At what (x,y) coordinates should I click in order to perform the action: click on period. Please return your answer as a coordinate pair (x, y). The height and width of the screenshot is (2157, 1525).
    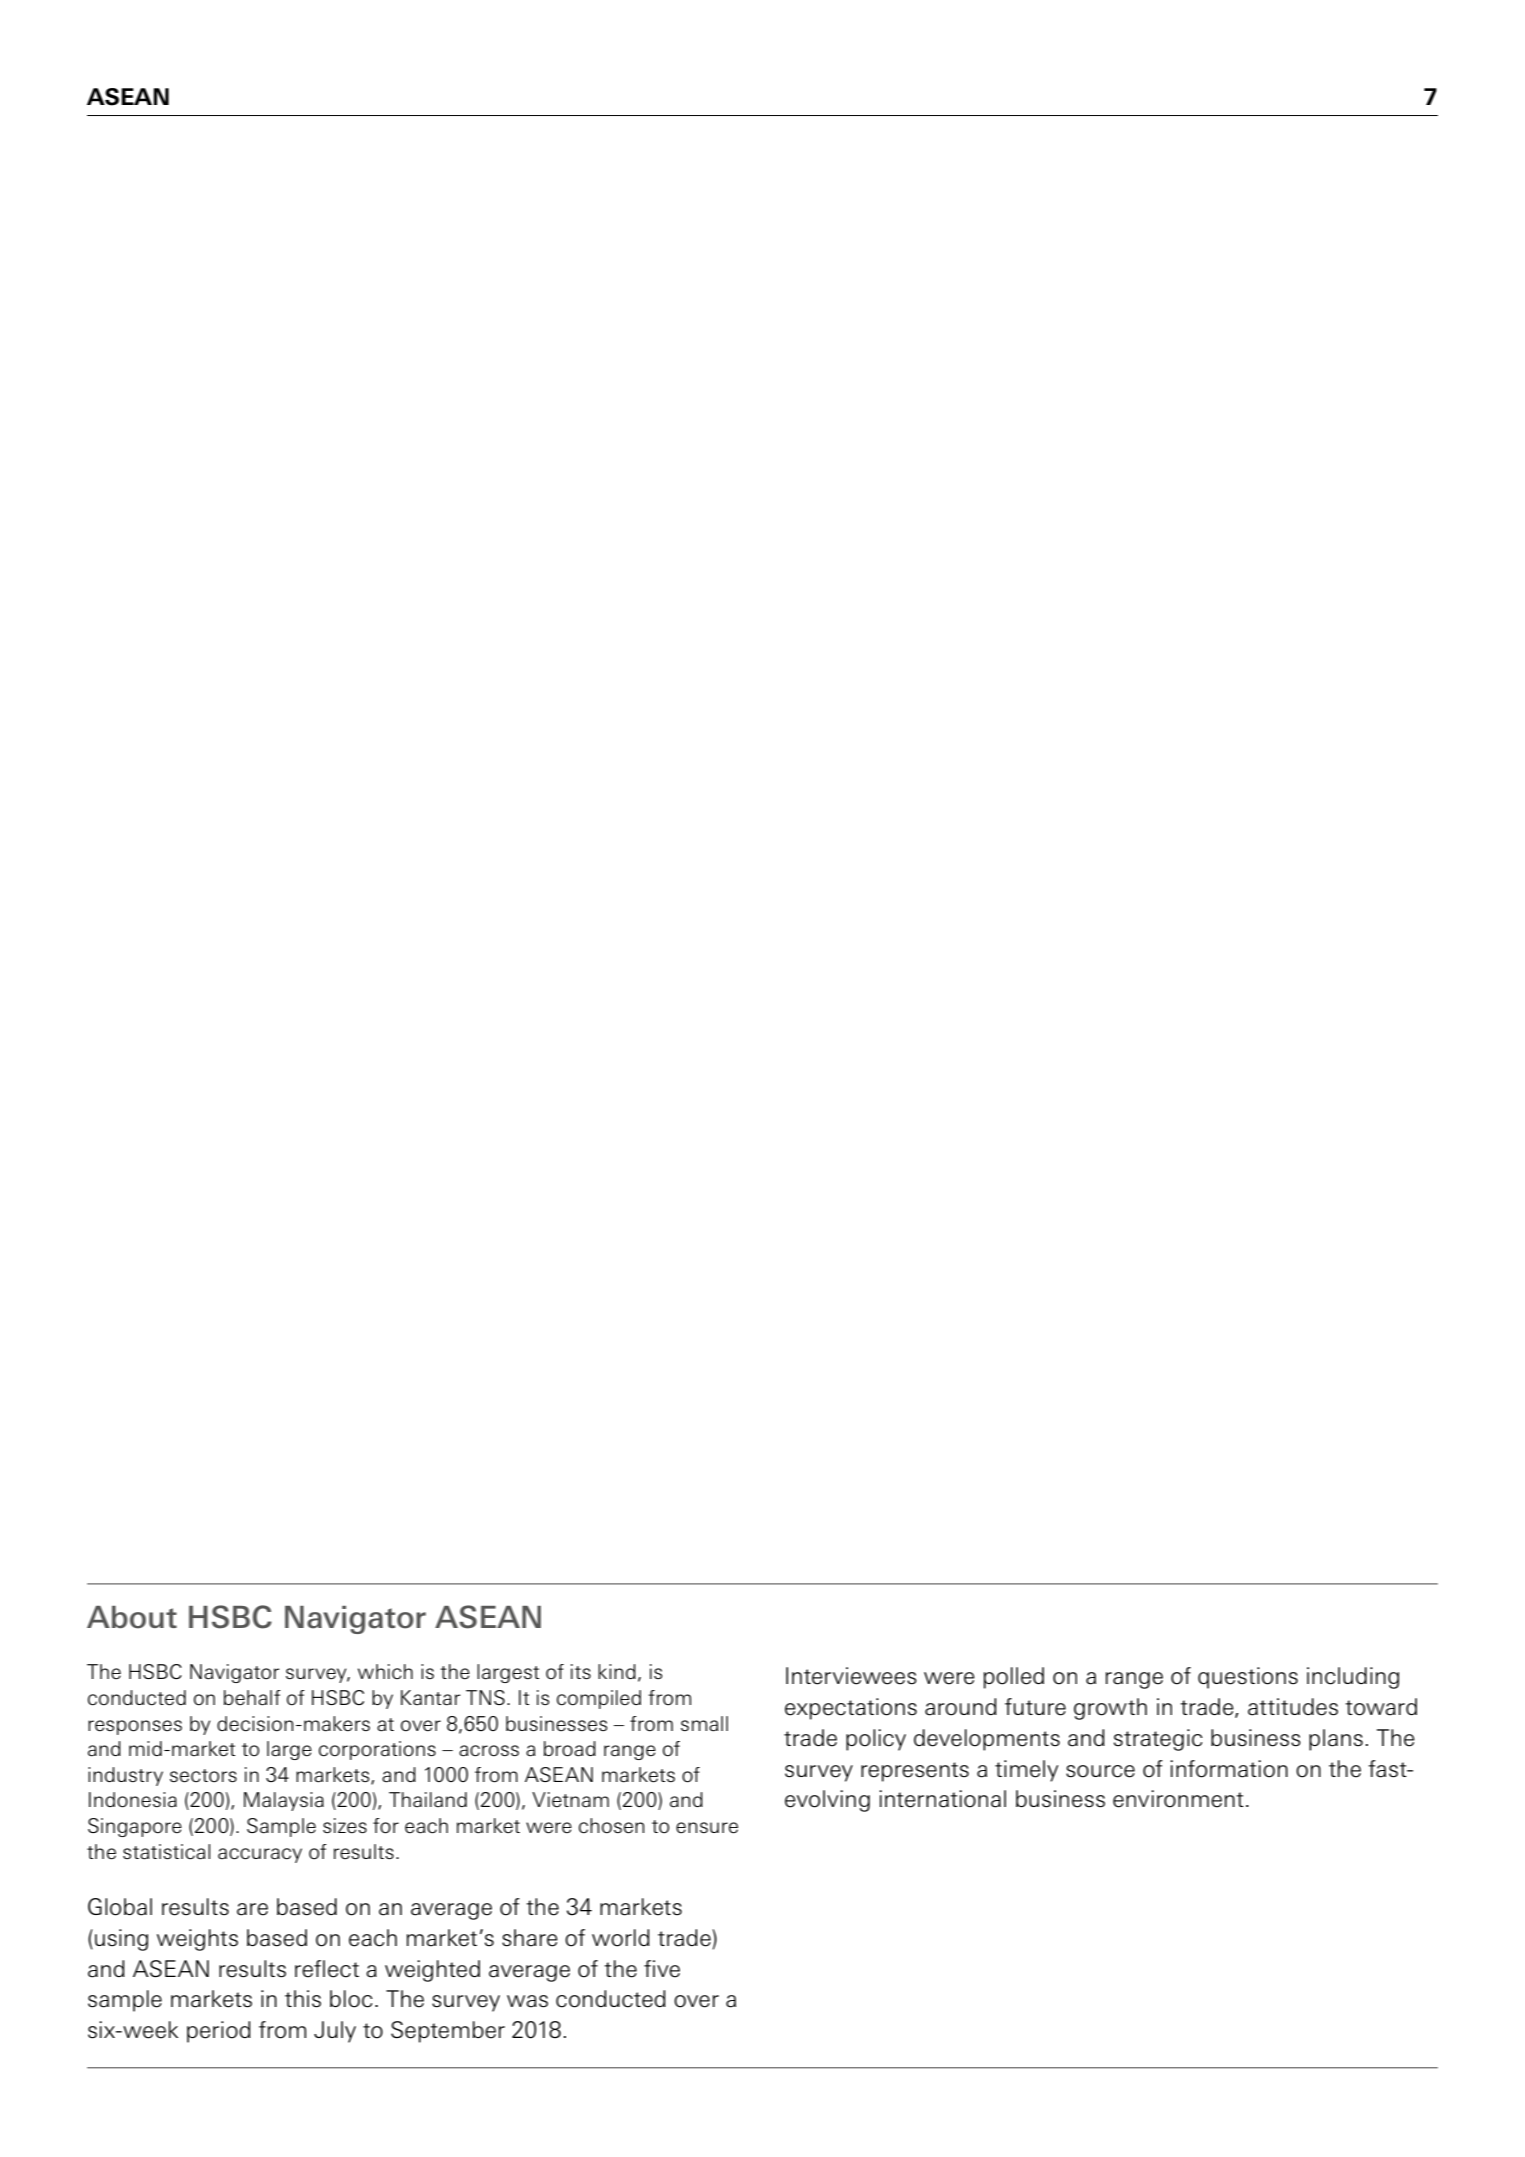
    Looking at the image, I should click on (219, 2032).
